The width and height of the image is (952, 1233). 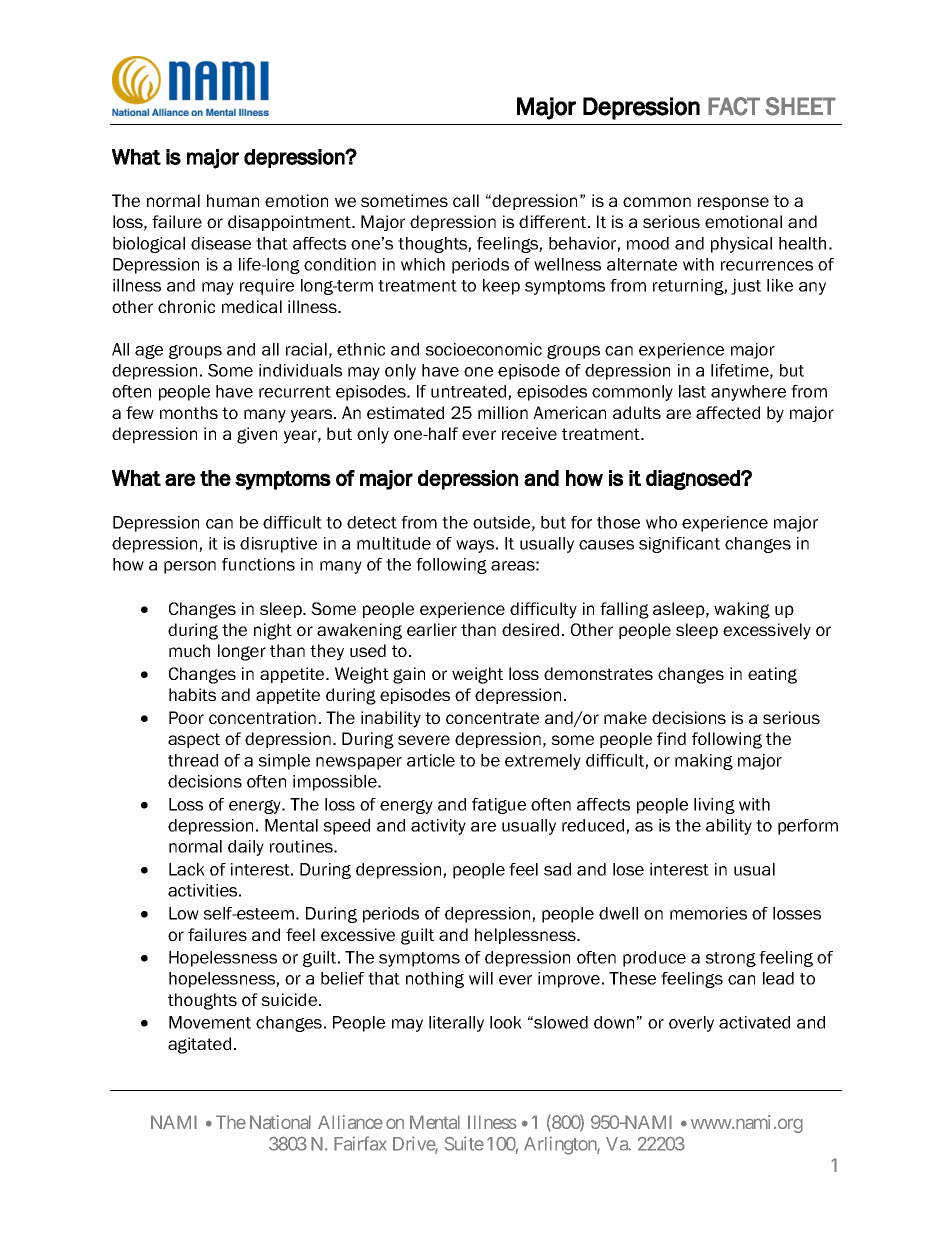 I want to click on untreated, so click(x=470, y=392).
